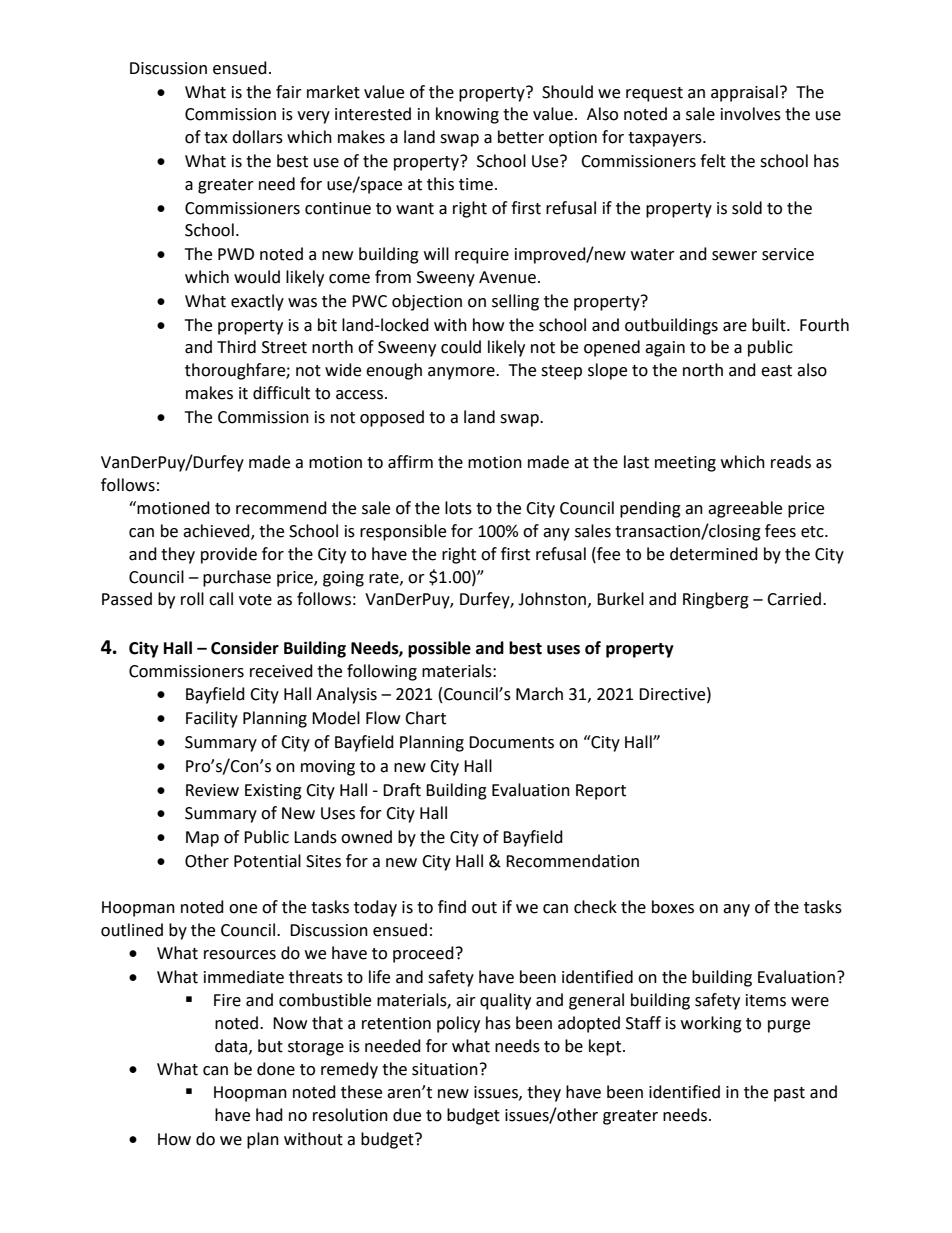 This image has width=952, height=1233. What do you see at coordinates (511, 742) in the image?
I see `Documents` at bounding box center [511, 742].
